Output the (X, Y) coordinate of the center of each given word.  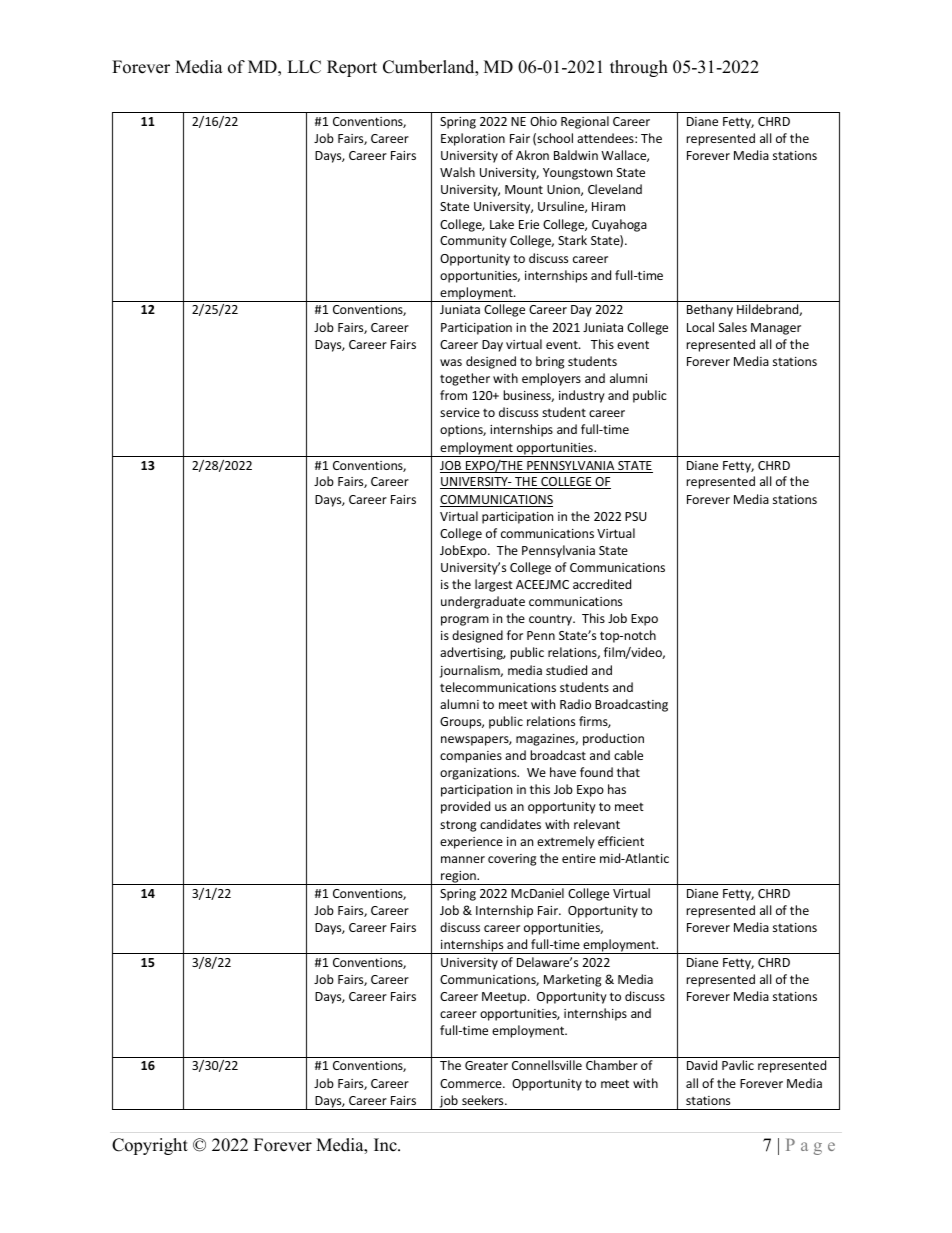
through (639, 68)
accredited (602, 584)
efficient (621, 841)
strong (458, 826)
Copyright (150, 1146)
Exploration (473, 139)
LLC (304, 67)
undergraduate (483, 602)
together (465, 379)
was (451, 362)
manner (463, 859)
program (465, 621)
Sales (733, 327)
